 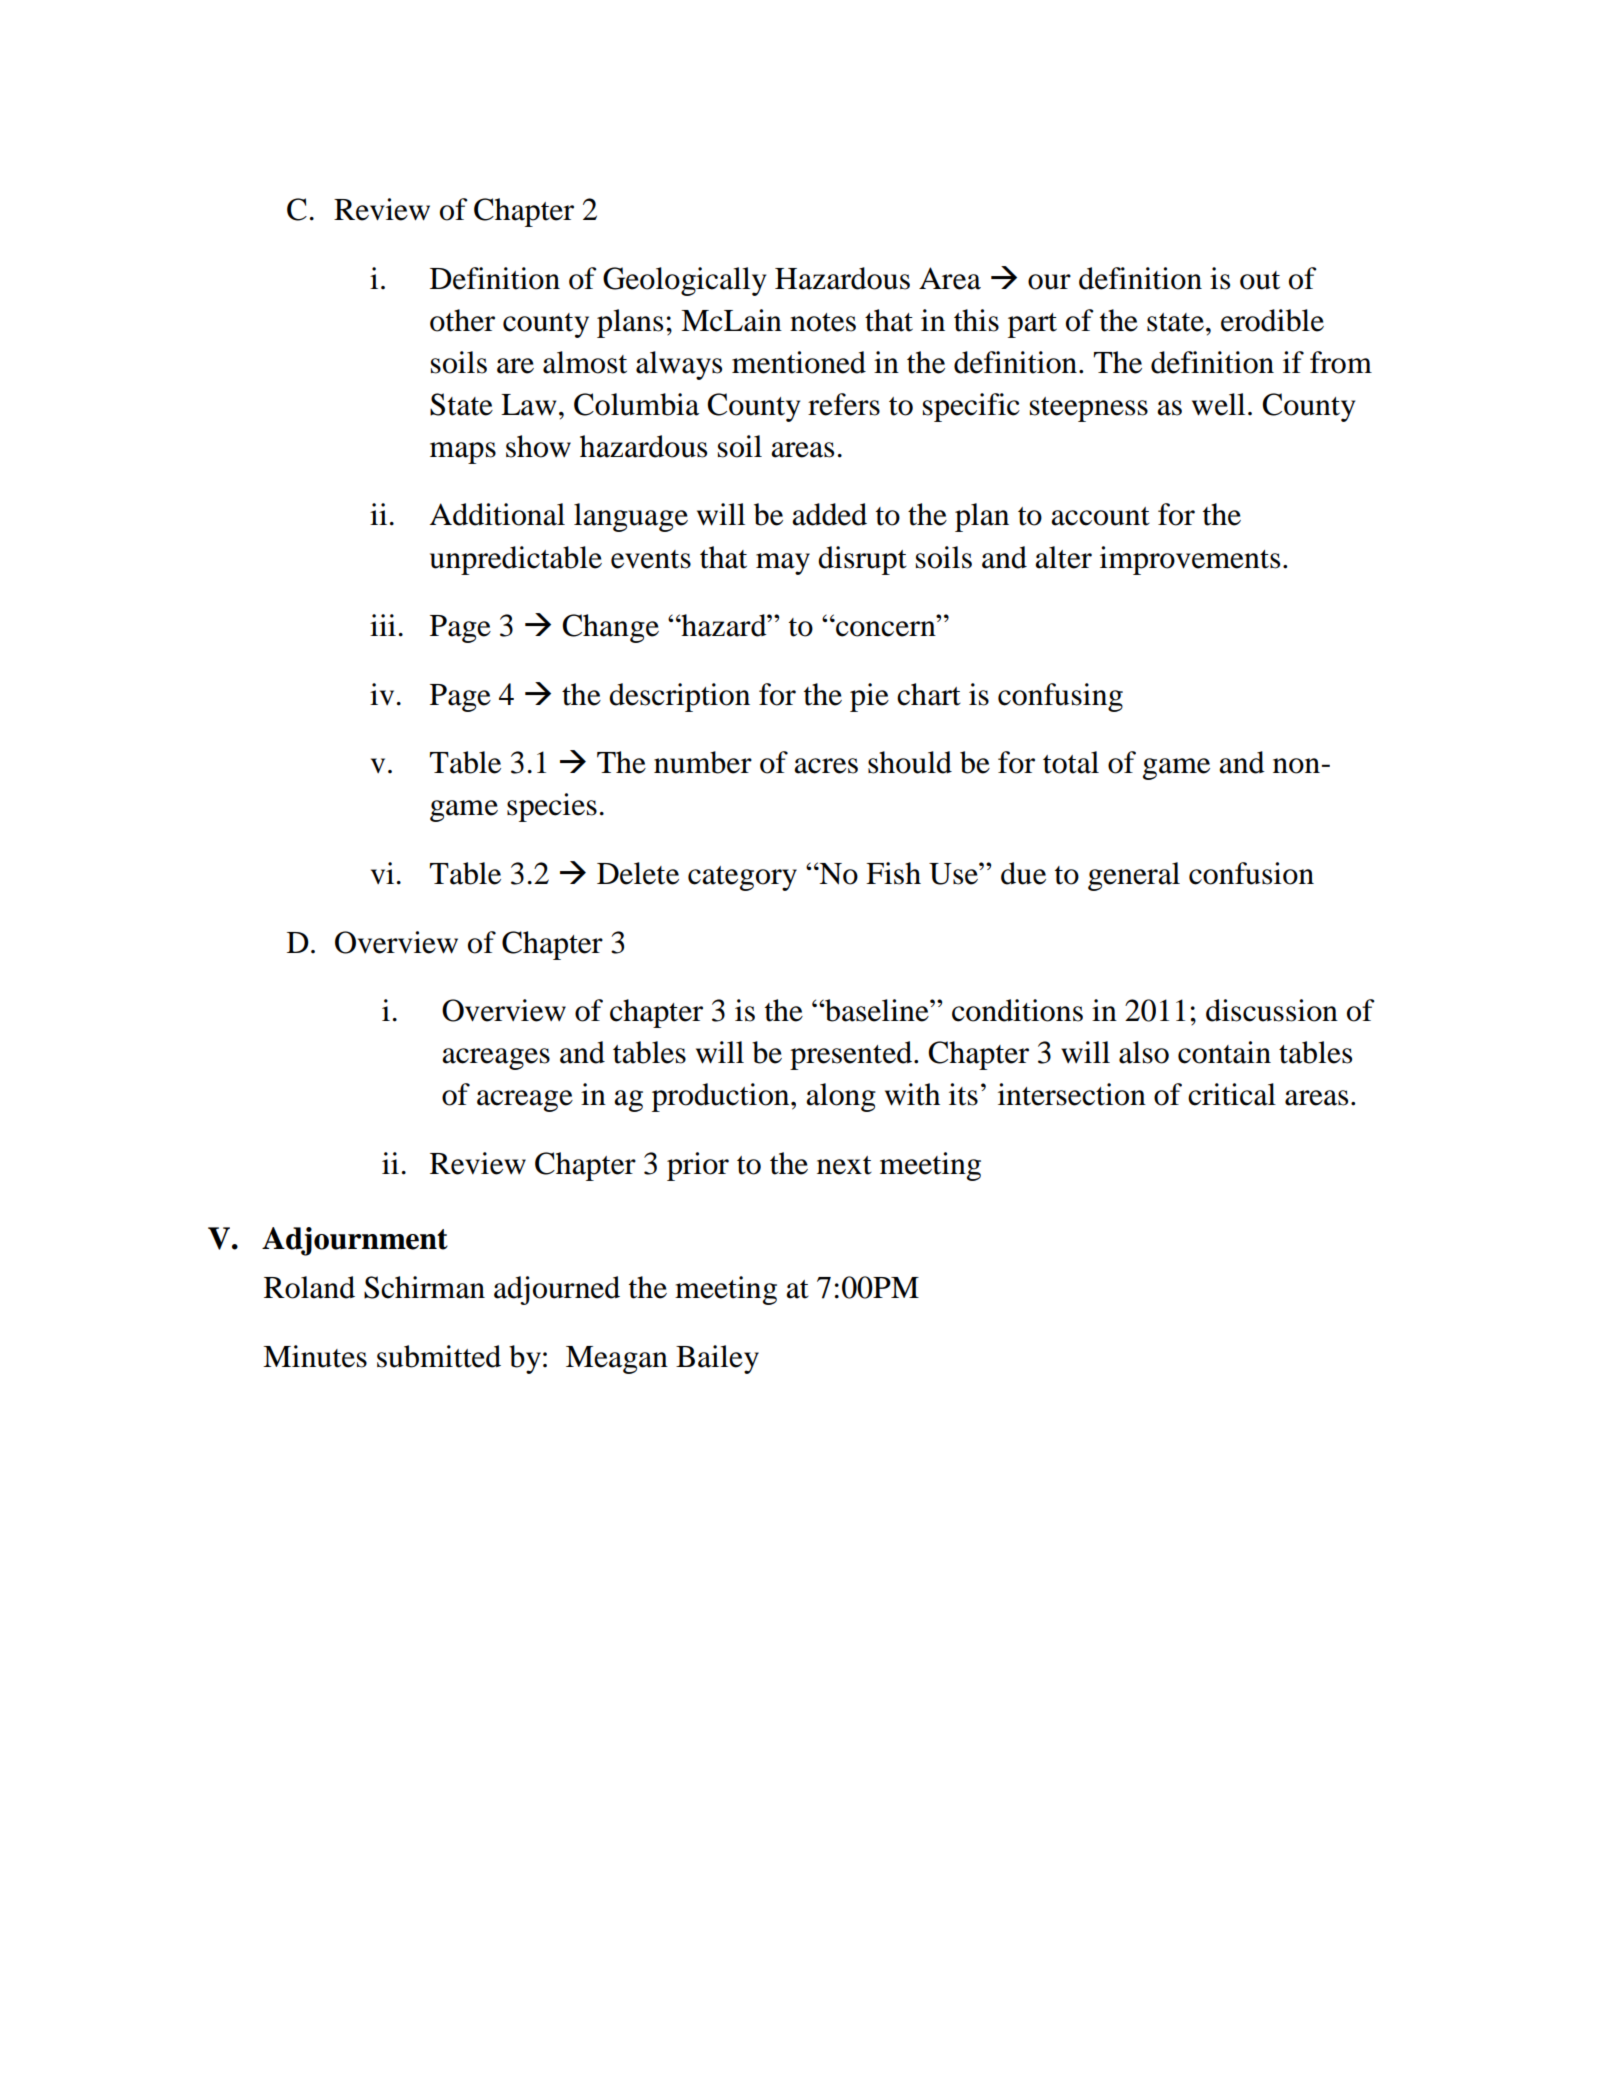 What do you see at coordinates (826, 766) in the screenshot?
I see `acres` at bounding box center [826, 766].
